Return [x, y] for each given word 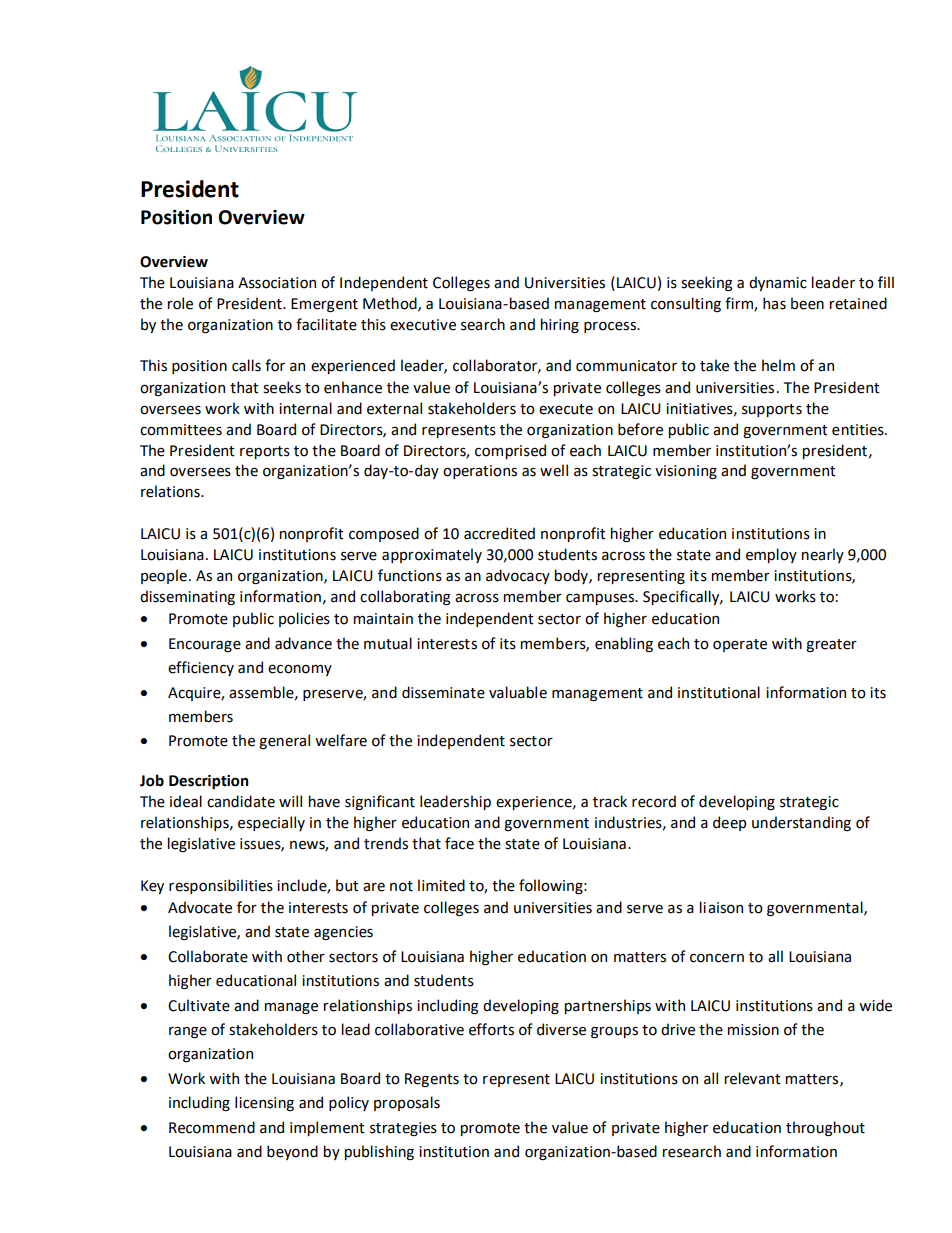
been [807, 303]
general [284, 741]
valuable [518, 692]
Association [277, 283]
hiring [560, 325]
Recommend [212, 1127]
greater [831, 645]
